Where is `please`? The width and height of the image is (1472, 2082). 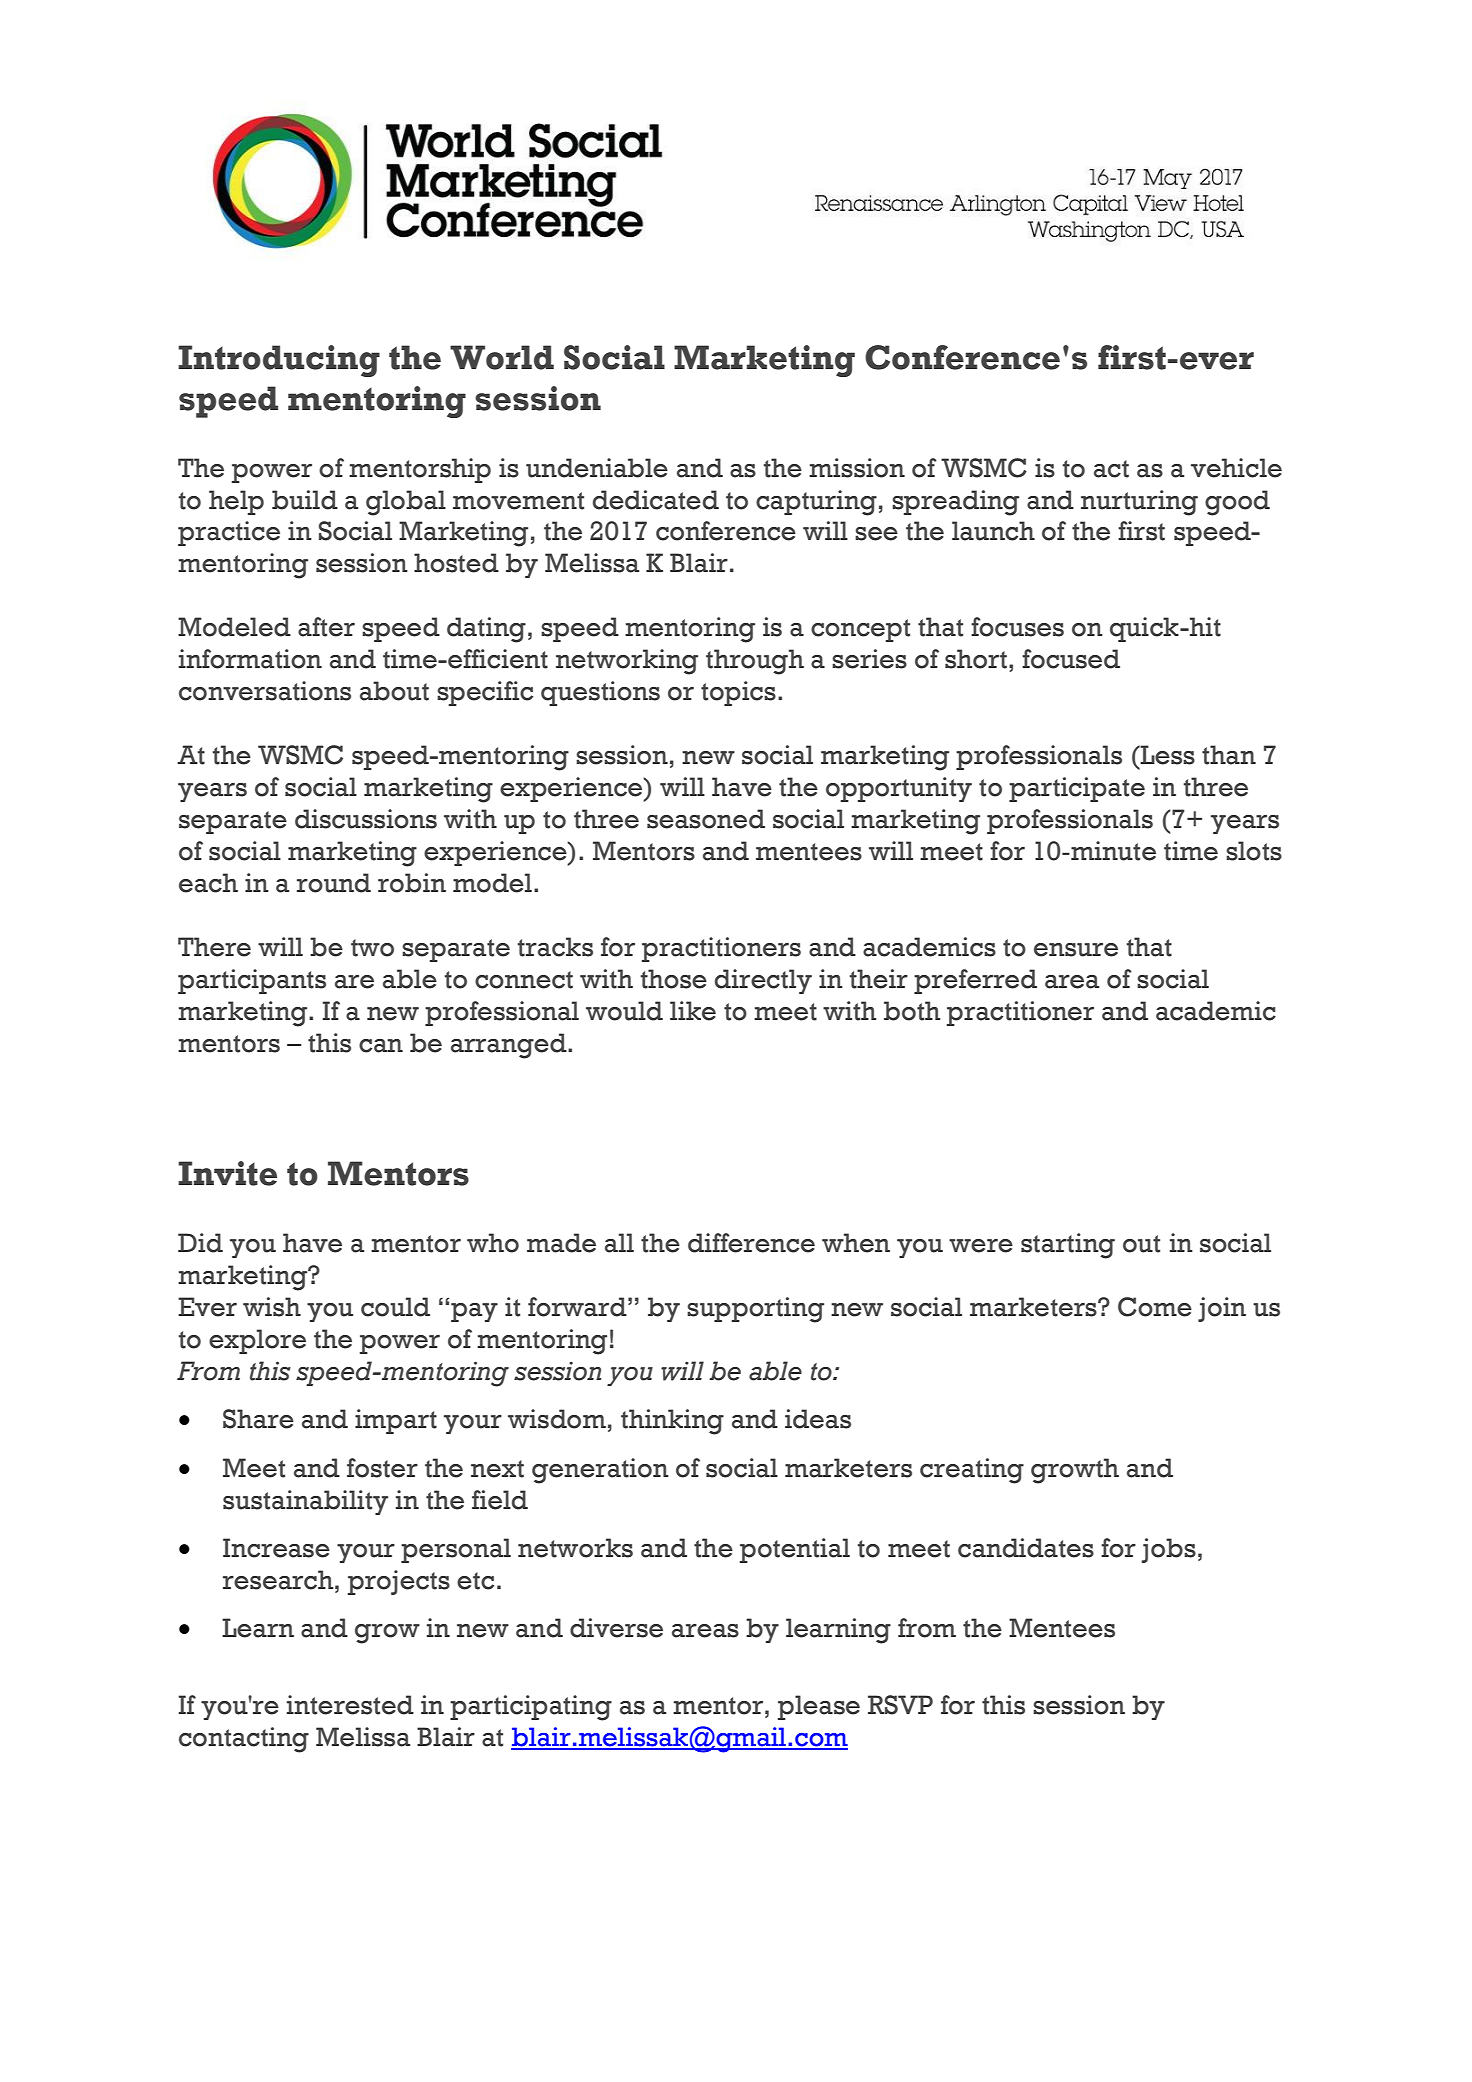 please is located at coordinates (819, 1707).
